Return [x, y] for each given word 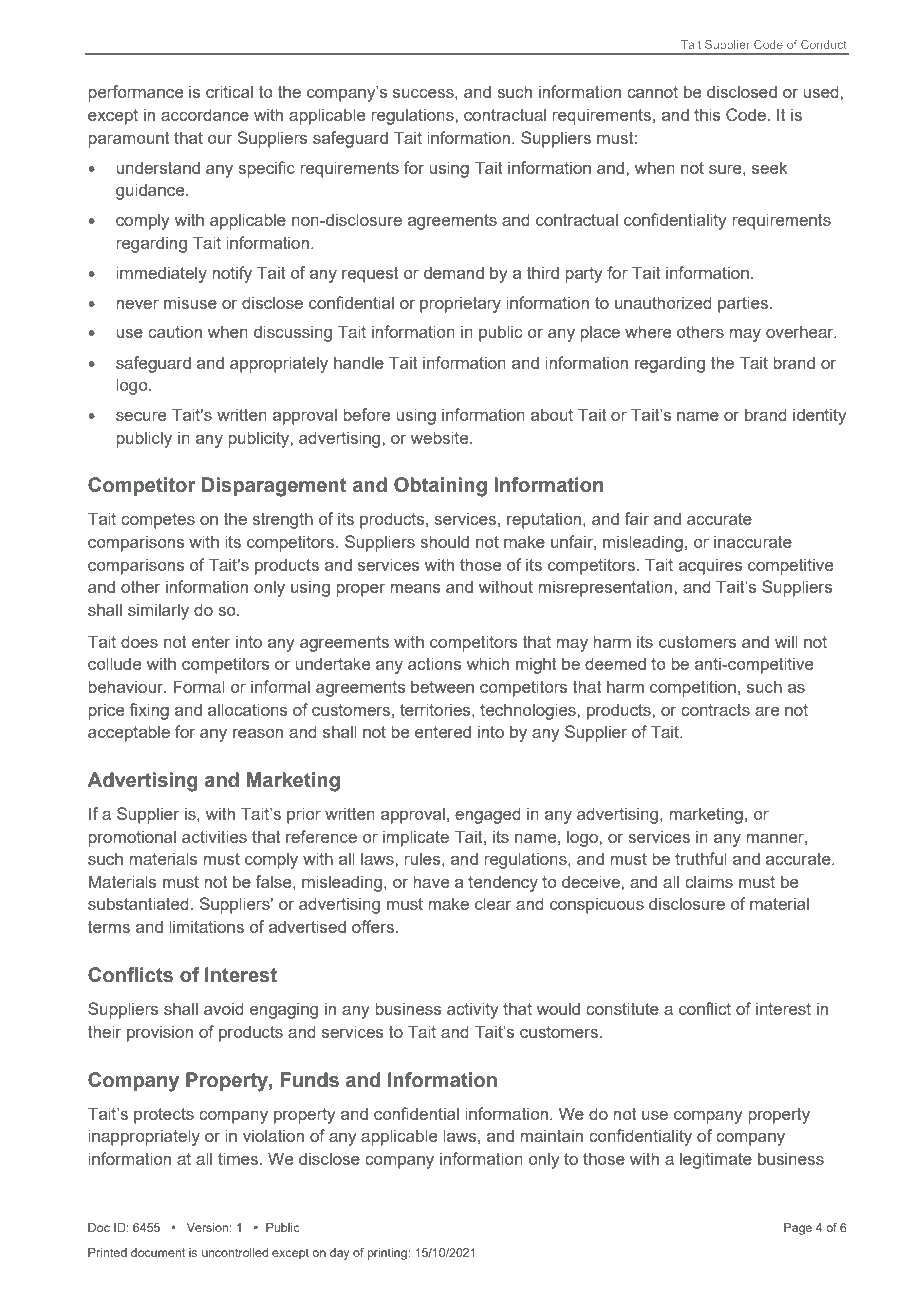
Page [798, 1229]
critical [229, 91]
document [158, 1252]
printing [388, 1254]
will [786, 641]
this [707, 114]
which [488, 663]
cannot [652, 92]
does [139, 641]
